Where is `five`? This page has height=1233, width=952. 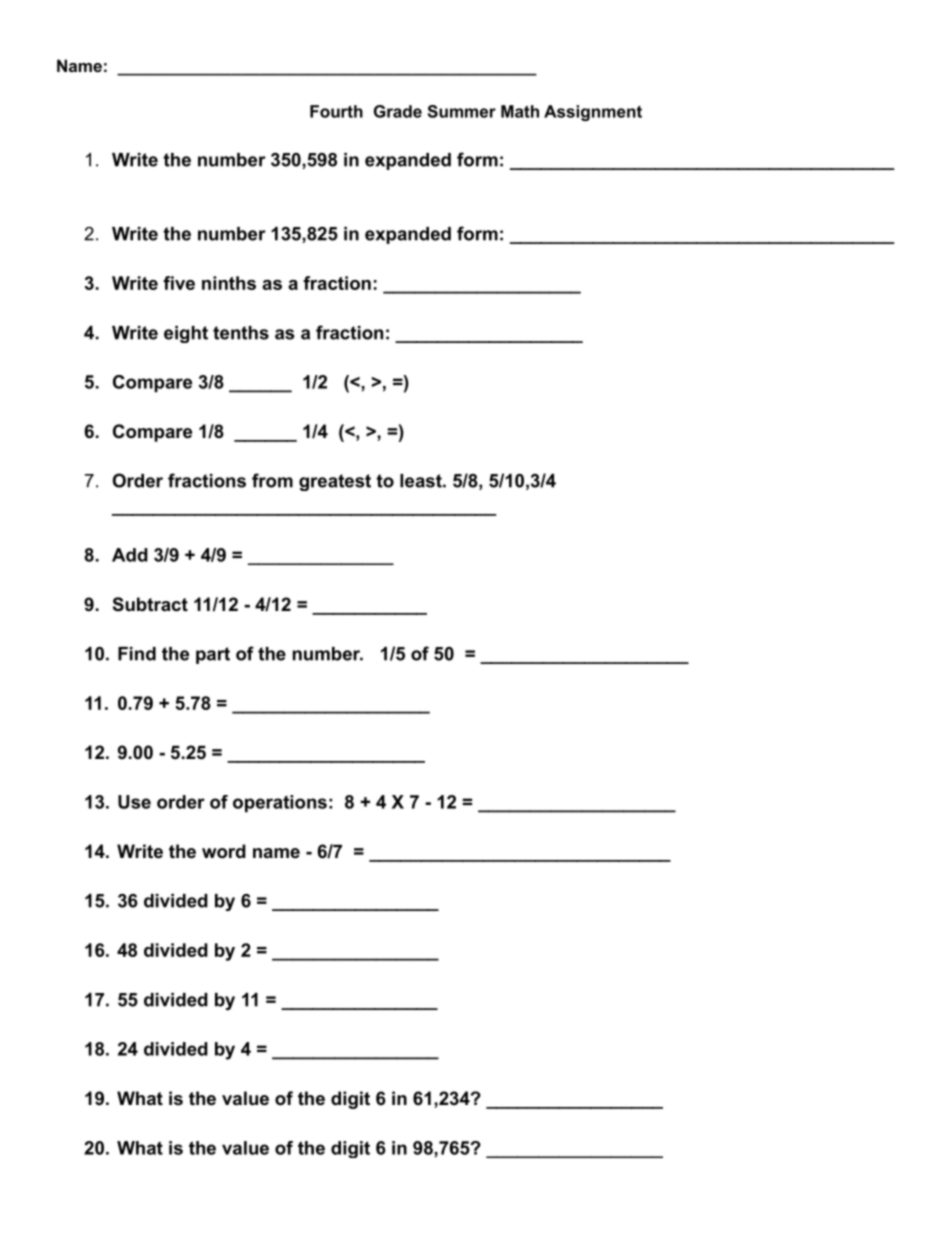 five is located at coordinates (179, 283).
